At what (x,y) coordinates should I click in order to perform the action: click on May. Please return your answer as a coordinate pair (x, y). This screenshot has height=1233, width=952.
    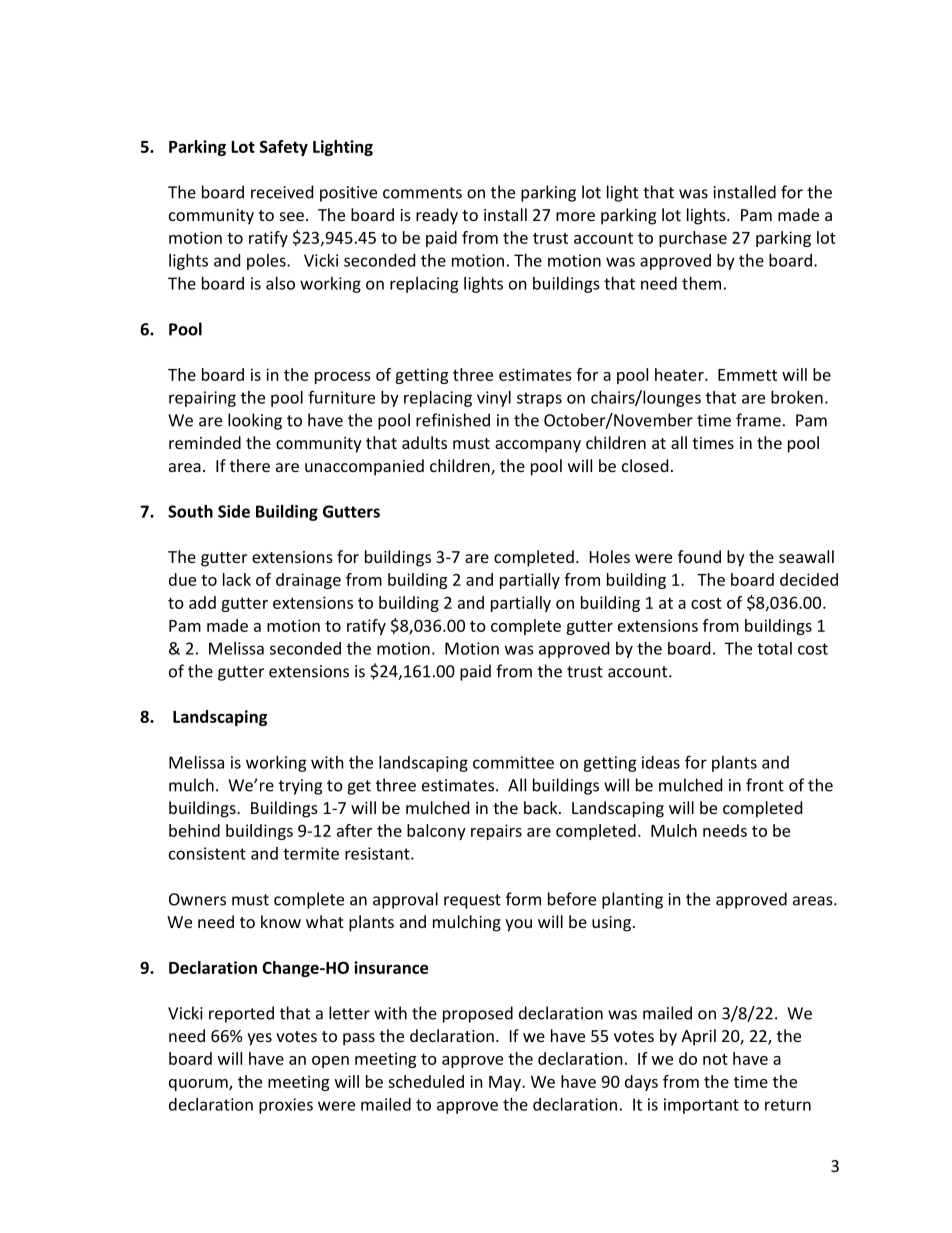
    Looking at the image, I should click on (506, 1083).
